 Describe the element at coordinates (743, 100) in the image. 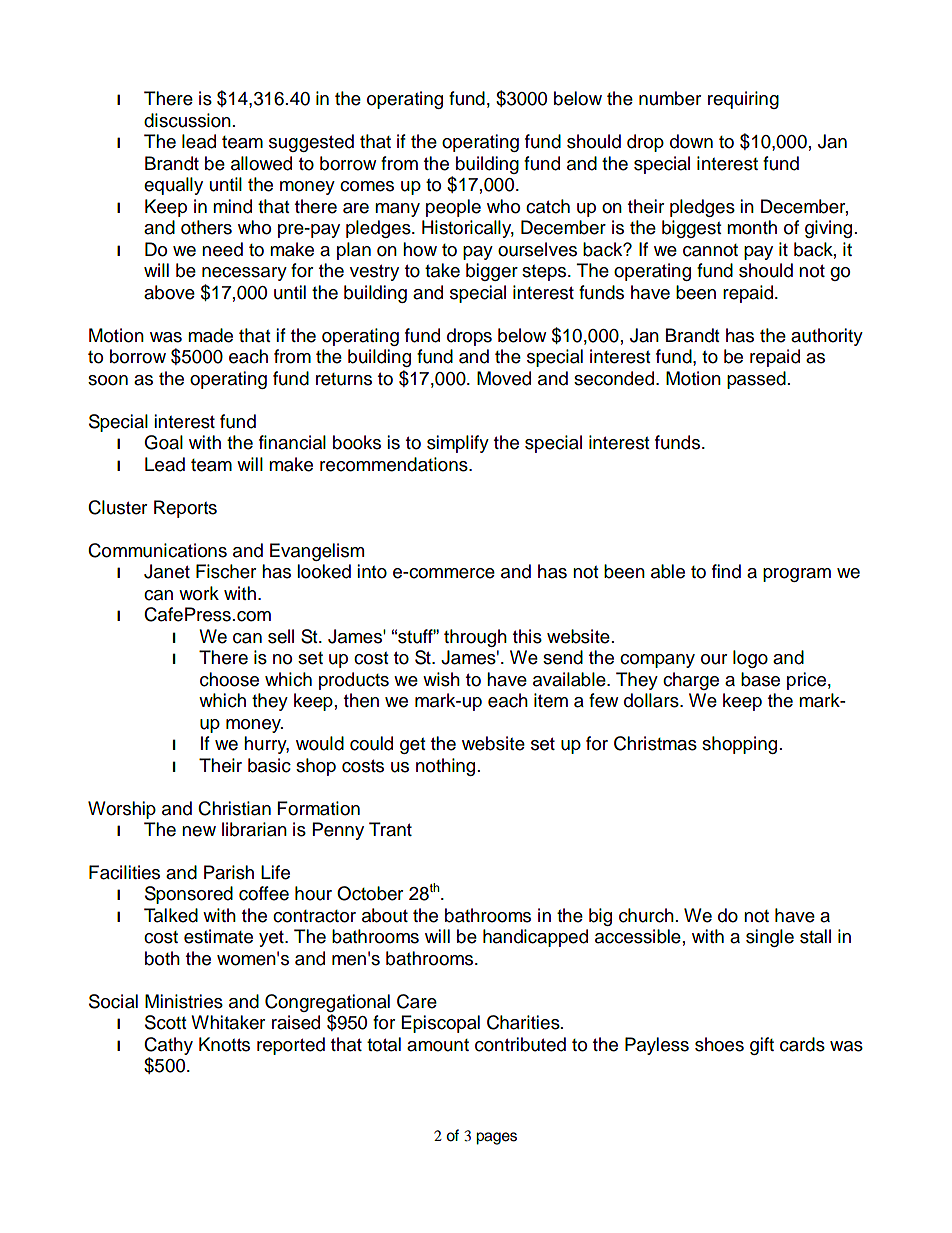

I see `requiring` at that location.
